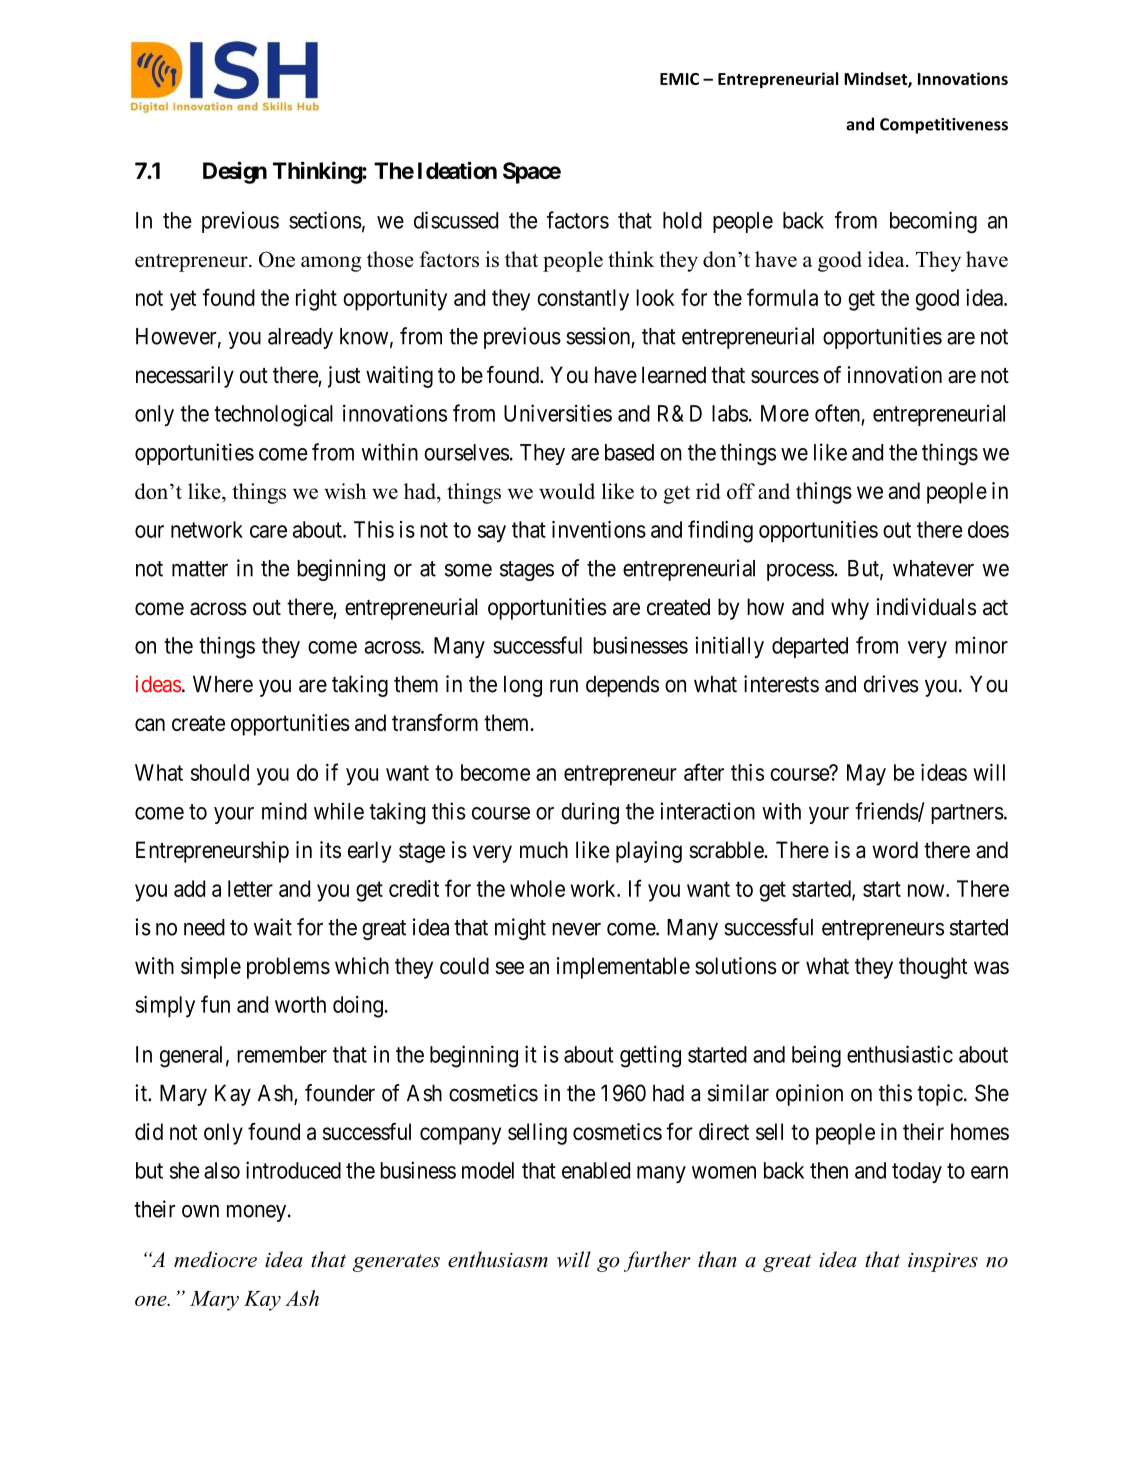 Image resolution: width=1143 pixels, height=1479 pixels. Describe the element at coordinates (456, 220) in the document. I see `discussed` at that location.
